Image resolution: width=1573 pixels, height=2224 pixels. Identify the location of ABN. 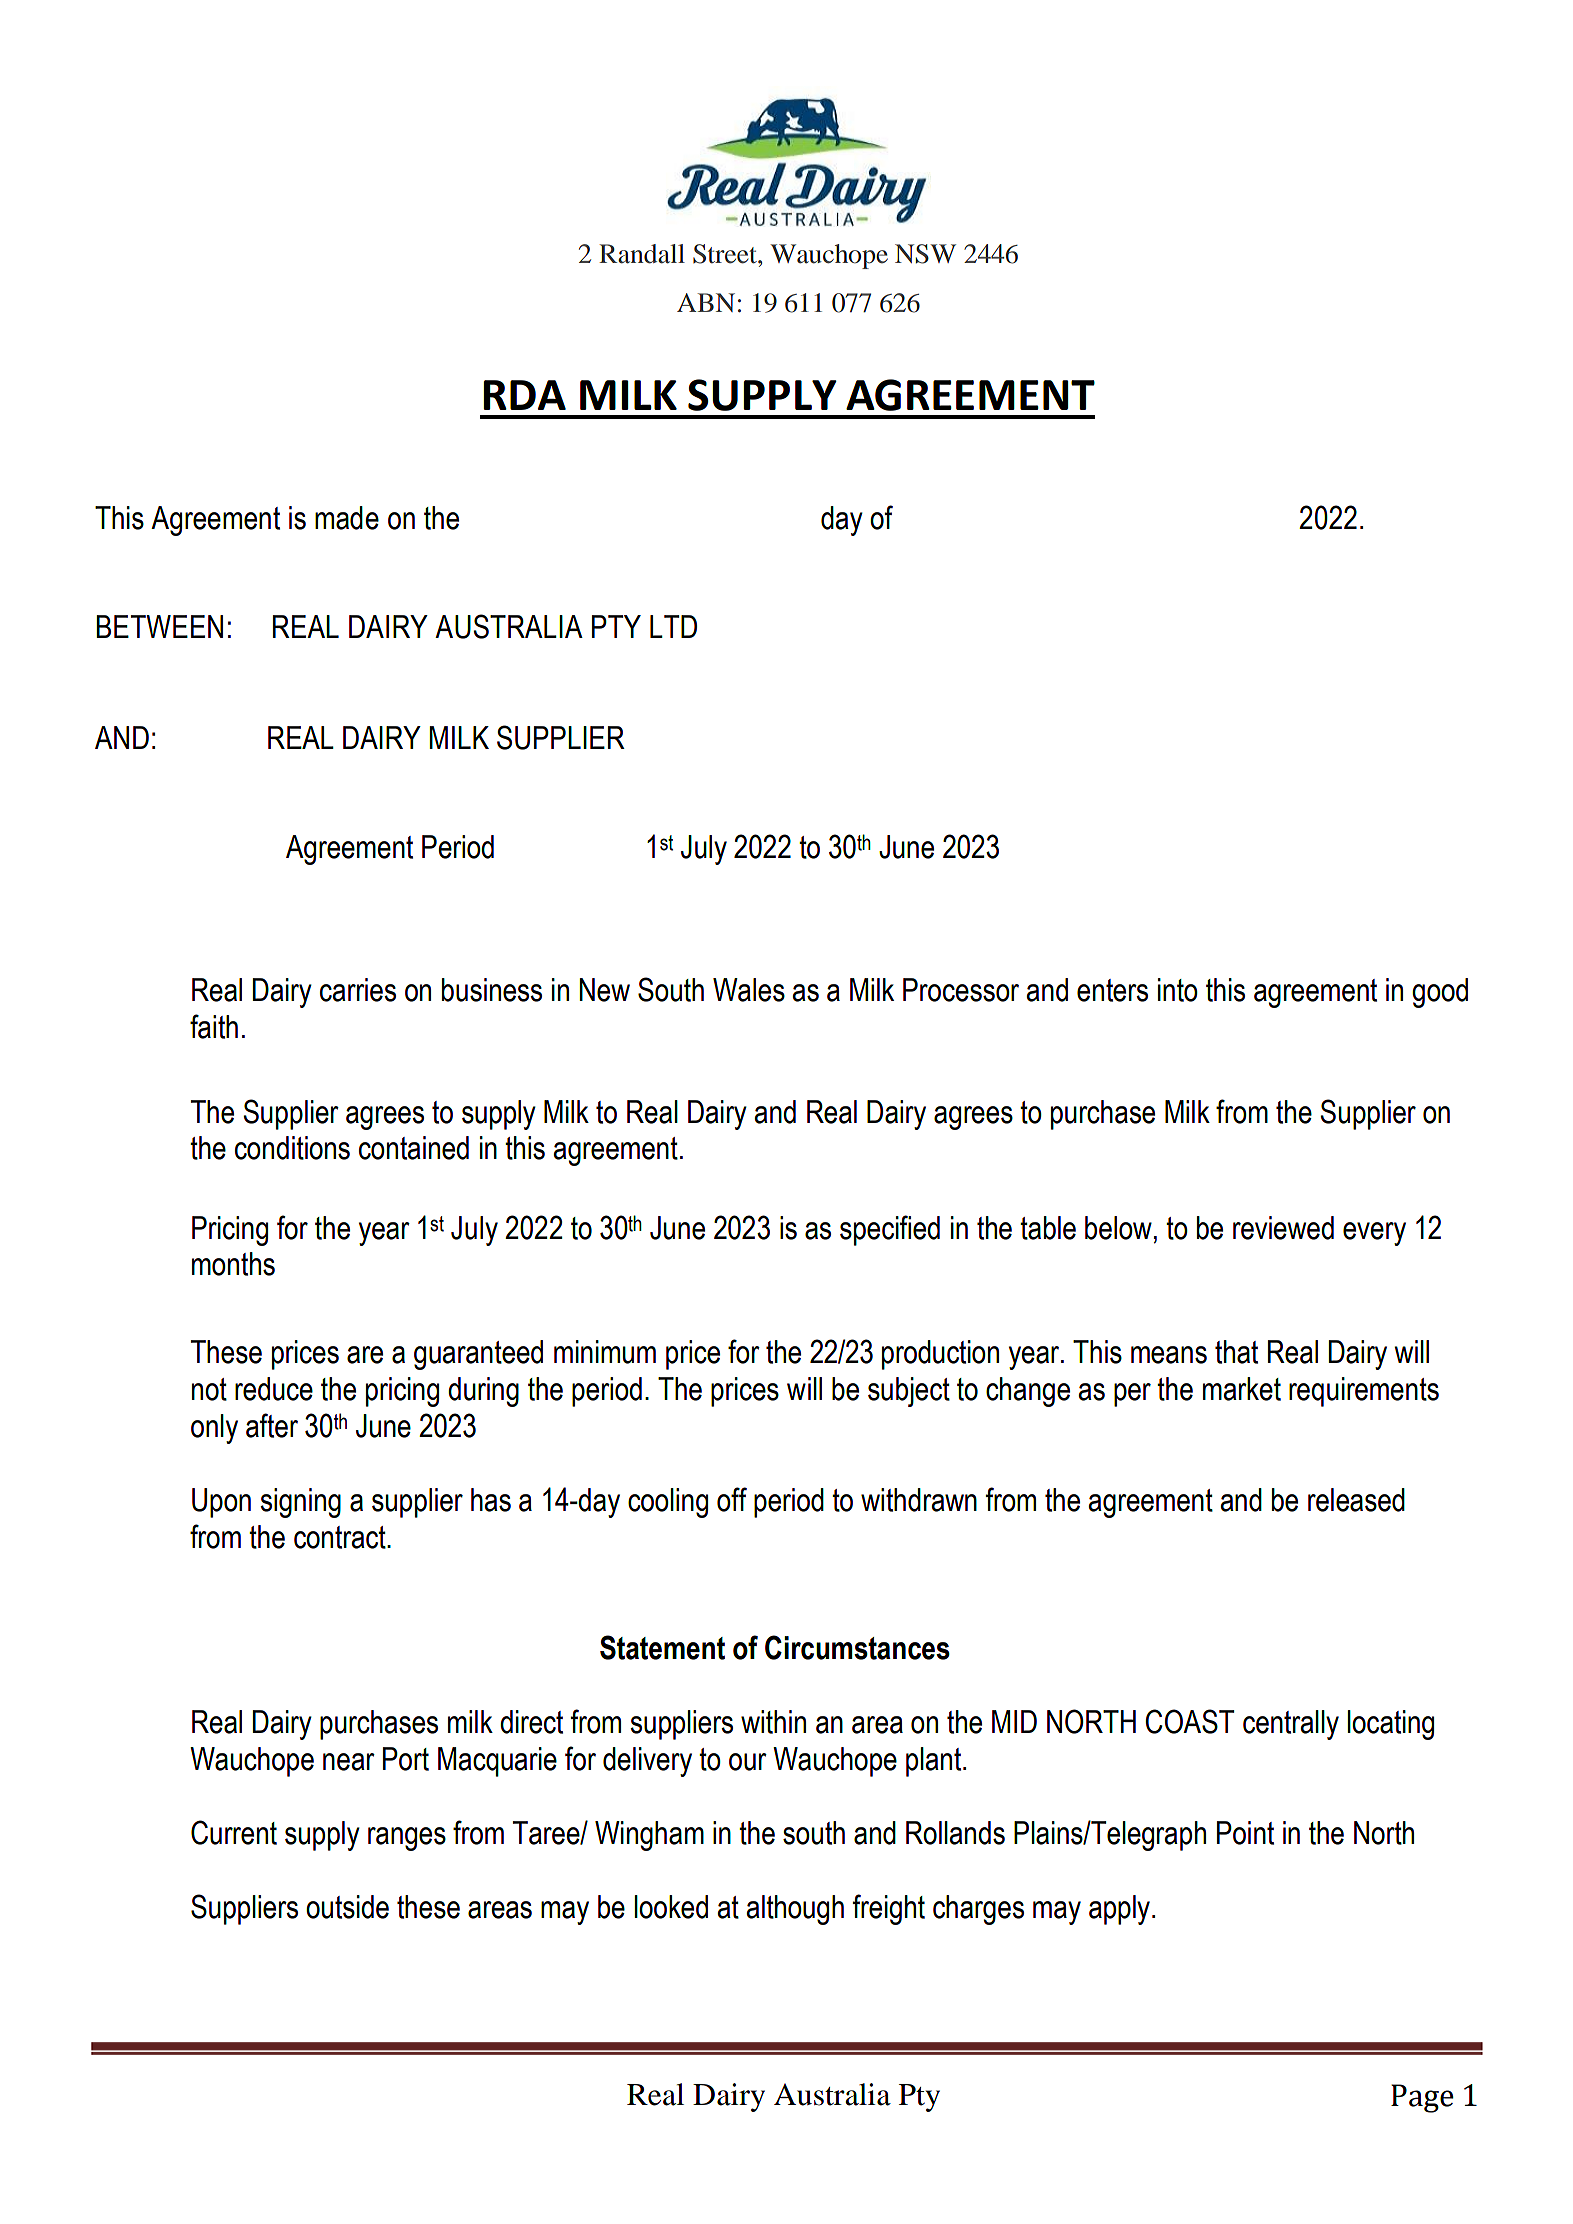
(706, 302).
